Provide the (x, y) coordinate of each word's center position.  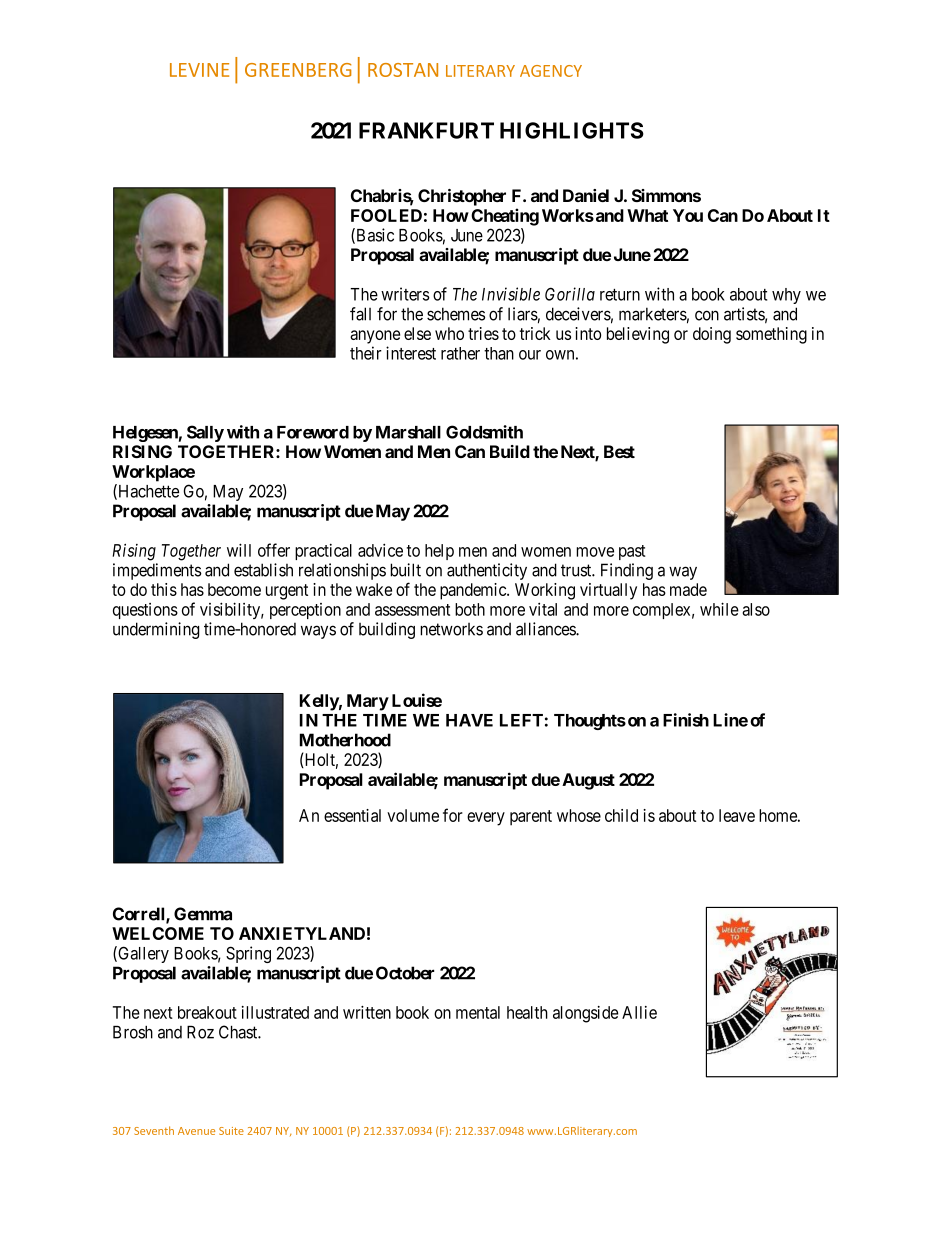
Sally (205, 433)
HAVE (469, 720)
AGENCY (551, 71)
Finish (686, 720)
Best (619, 451)
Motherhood (345, 740)
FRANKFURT (426, 130)
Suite (231, 1131)
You (688, 215)
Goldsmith (484, 432)
